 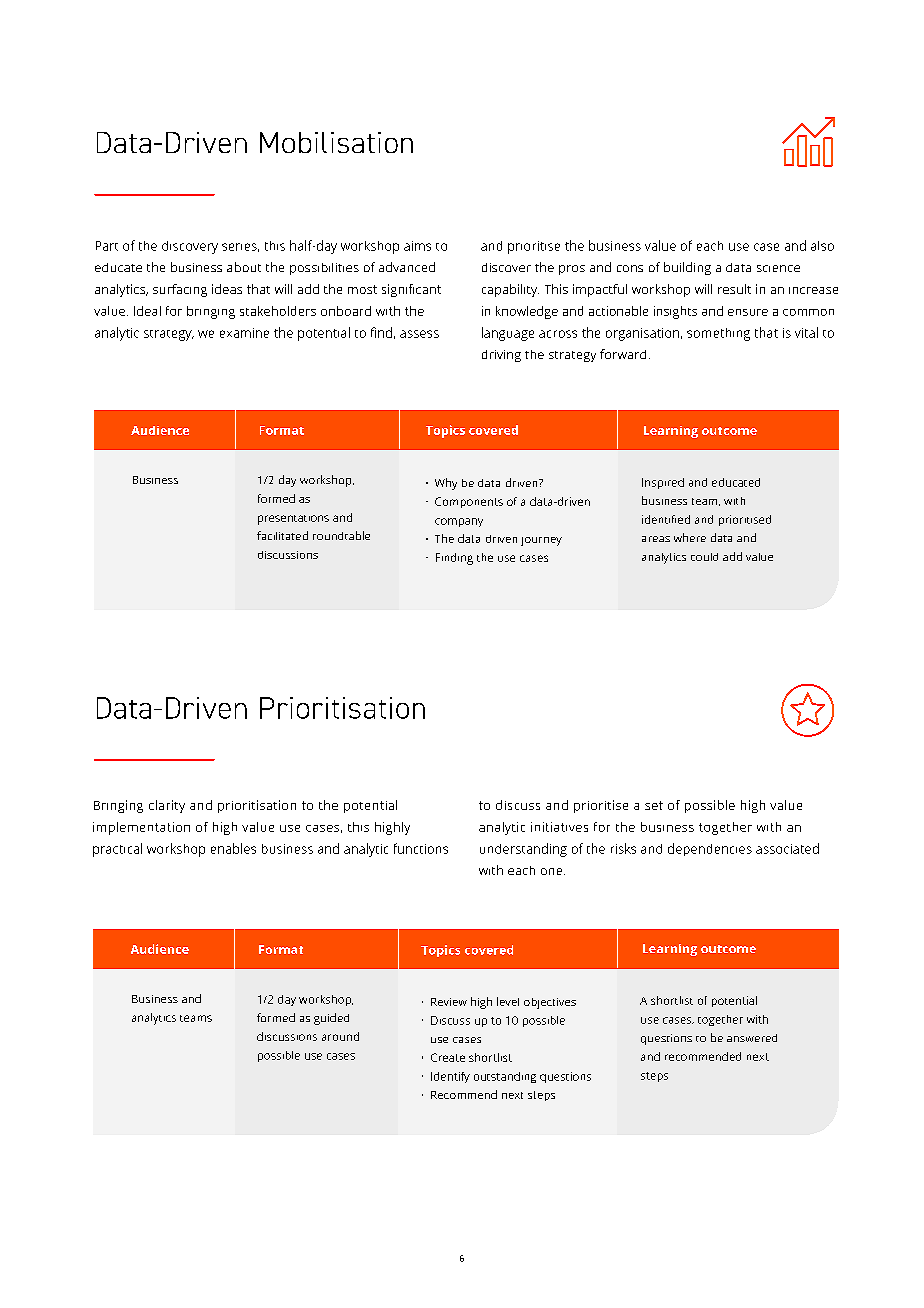 What do you see at coordinates (107, 246) in the document?
I see `Part` at bounding box center [107, 246].
